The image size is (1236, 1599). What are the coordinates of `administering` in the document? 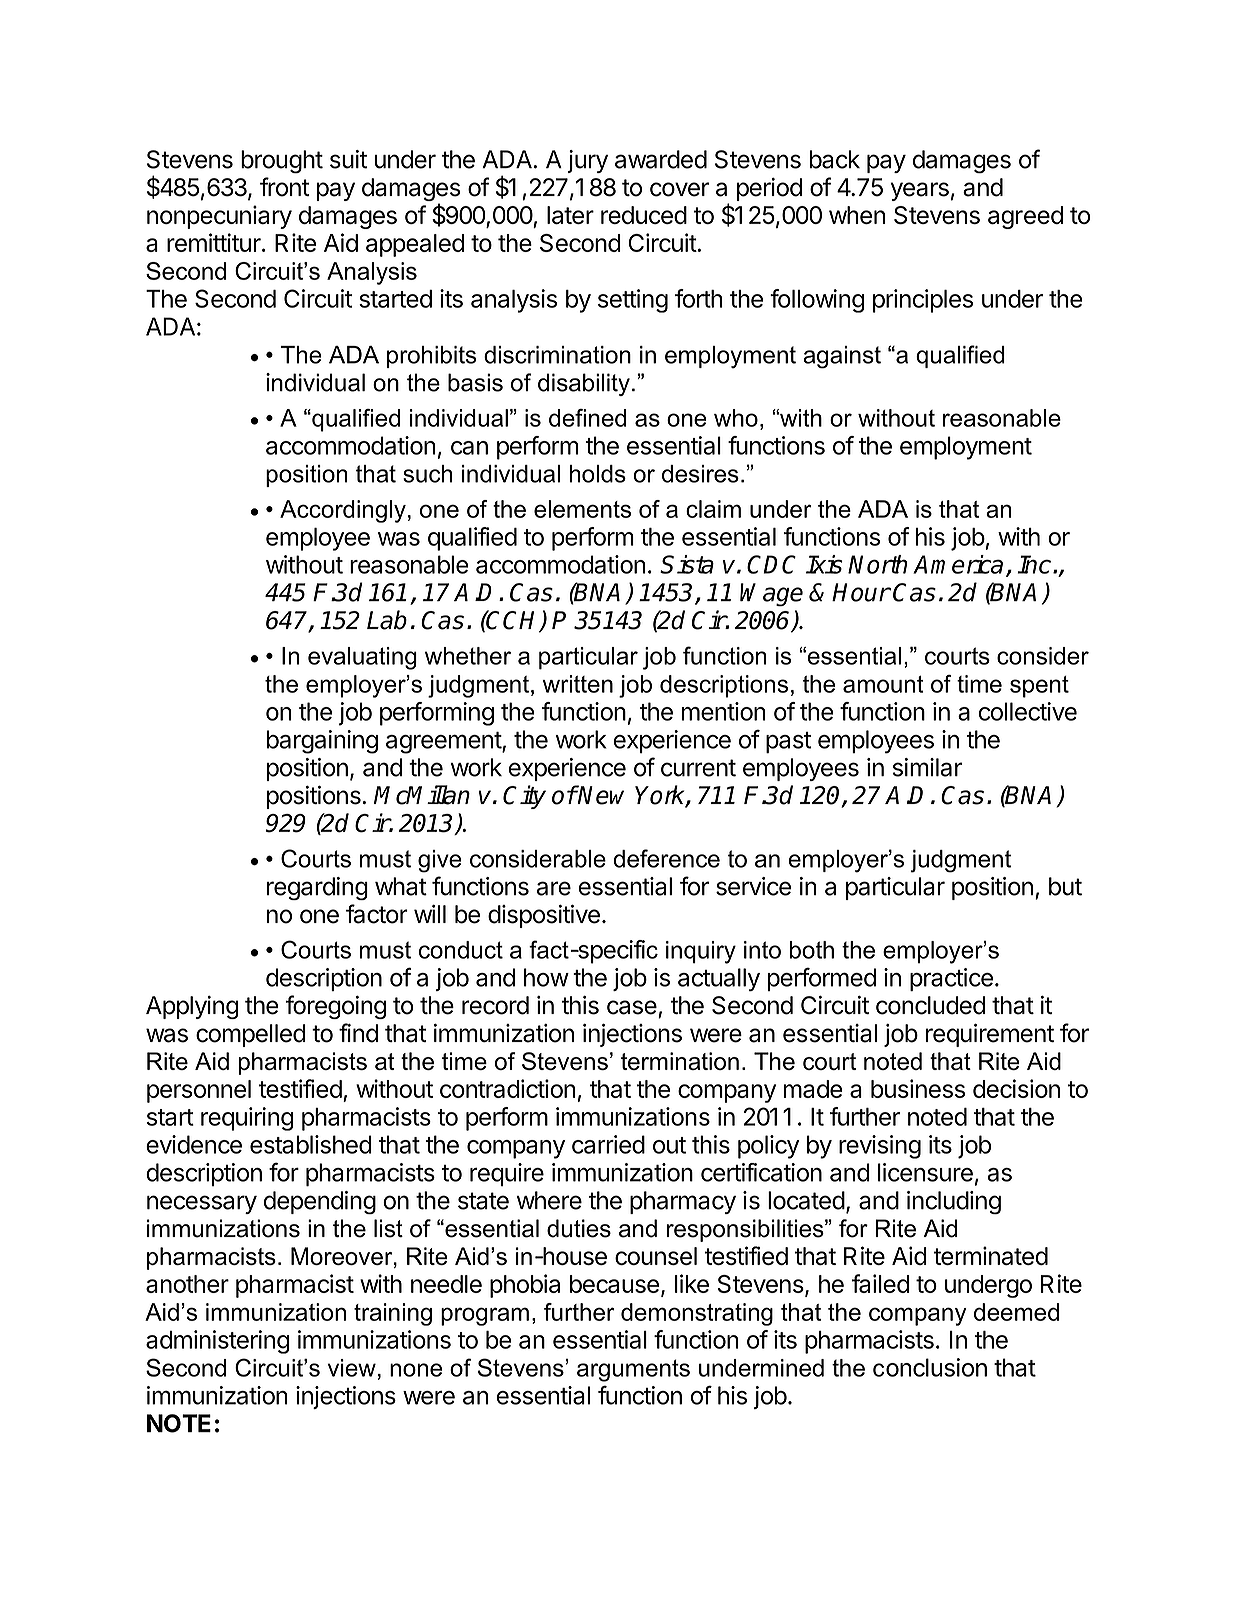 It's located at (217, 1342).
